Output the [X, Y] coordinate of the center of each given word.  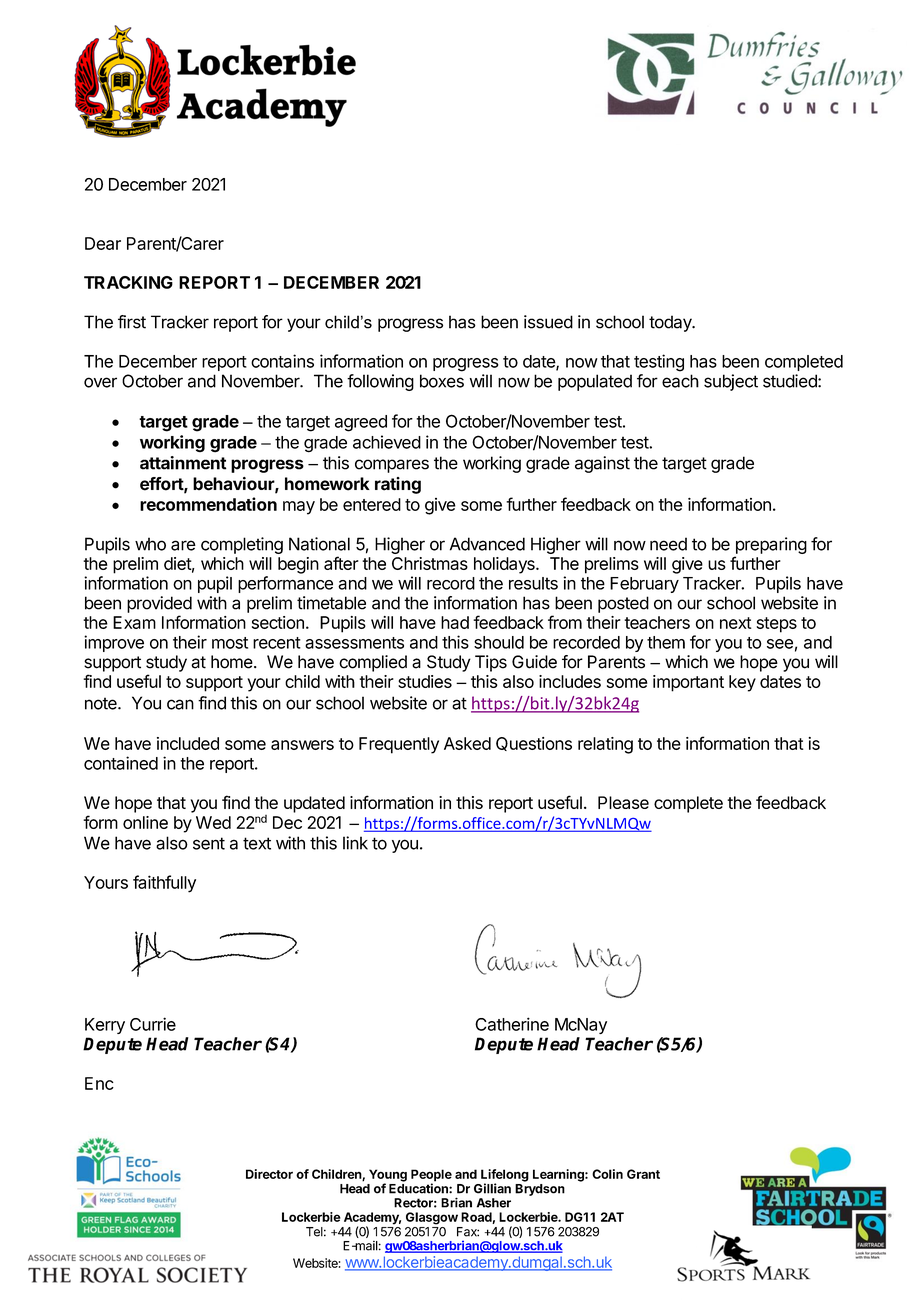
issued [548, 322]
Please [623, 802]
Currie [153, 1024]
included [188, 743]
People [431, 1176]
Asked [467, 743]
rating [398, 485]
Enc [99, 1083]
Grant [643, 1174]
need [668, 544]
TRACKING [128, 282]
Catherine [512, 1024]
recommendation [208, 504]
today [671, 323]
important [688, 683]
